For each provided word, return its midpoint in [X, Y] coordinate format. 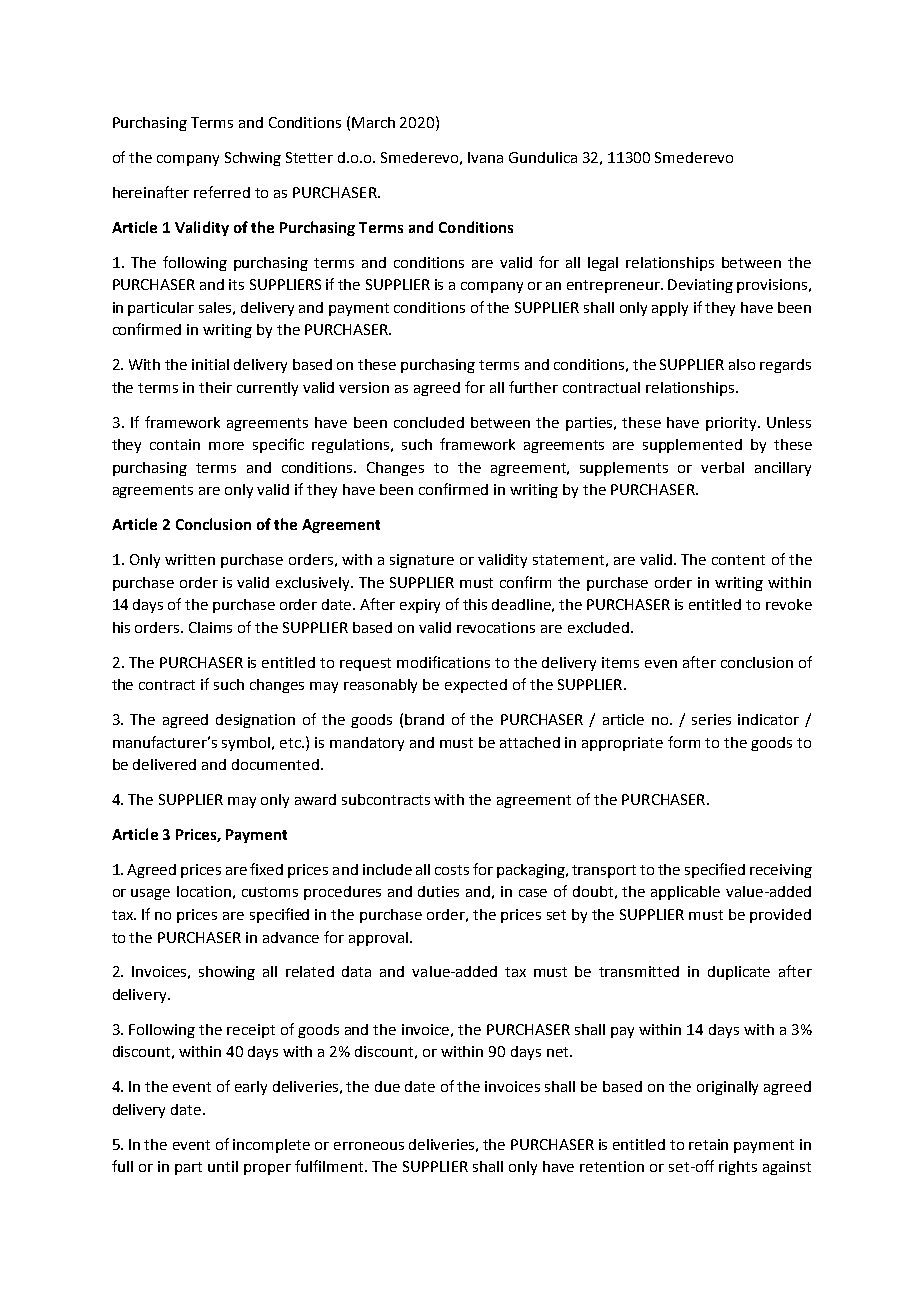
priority [732, 424]
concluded [429, 422]
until [223, 1166]
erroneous [369, 1146]
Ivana [485, 157]
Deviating [700, 286]
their [215, 387]
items [620, 662]
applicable [685, 893]
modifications [443, 662]
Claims [210, 627]
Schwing [253, 159]
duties [438, 891]
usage [150, 894]
